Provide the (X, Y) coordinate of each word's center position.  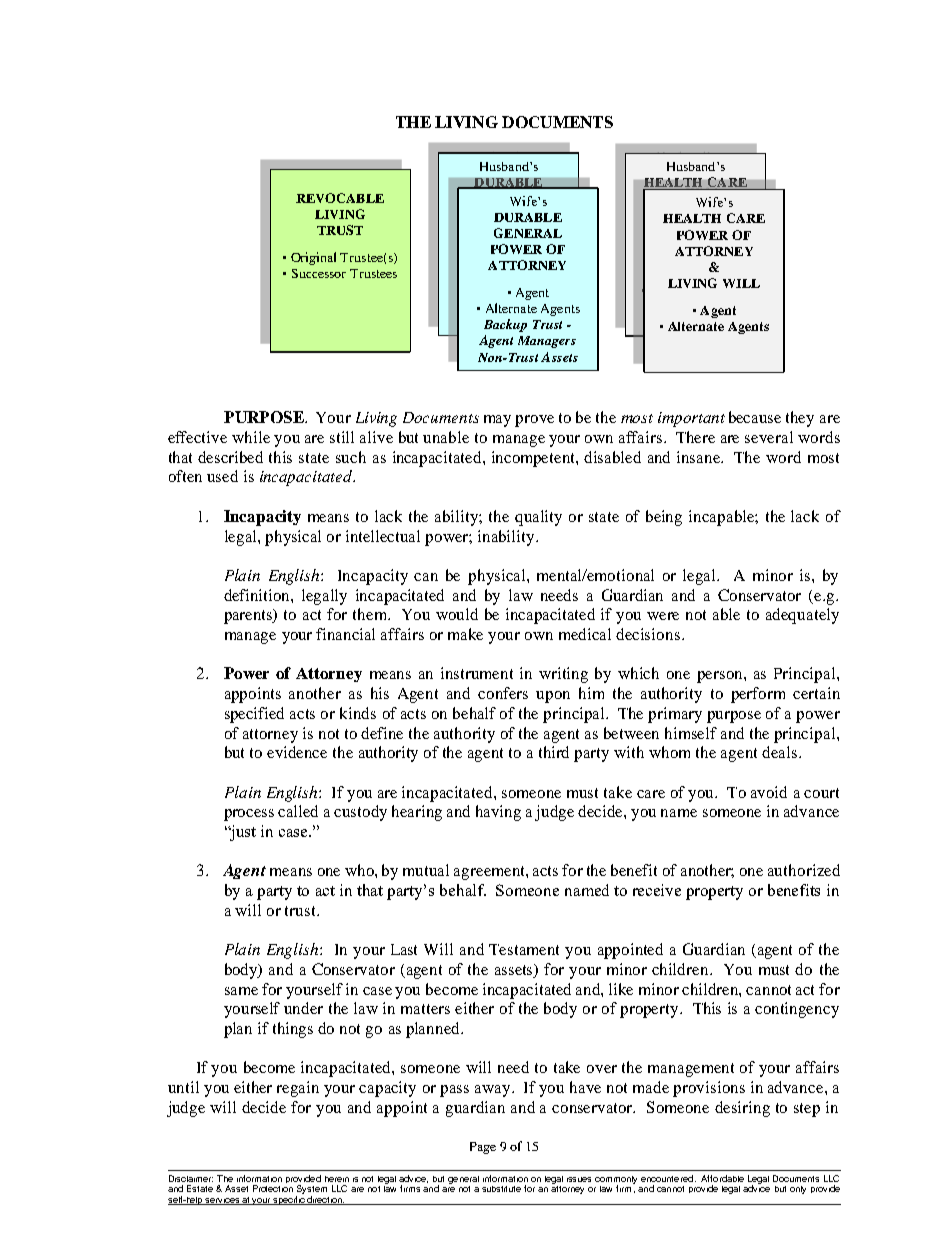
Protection (273, 1188)
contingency (797, 1010)
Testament (524, 949)
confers (503, 693)
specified (254, 715)
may (497, 421)
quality (538, 518)
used (222, 476)
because (755, 417)
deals (781, 752)
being (664, 518)
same (241, 991)
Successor (319, 273)
